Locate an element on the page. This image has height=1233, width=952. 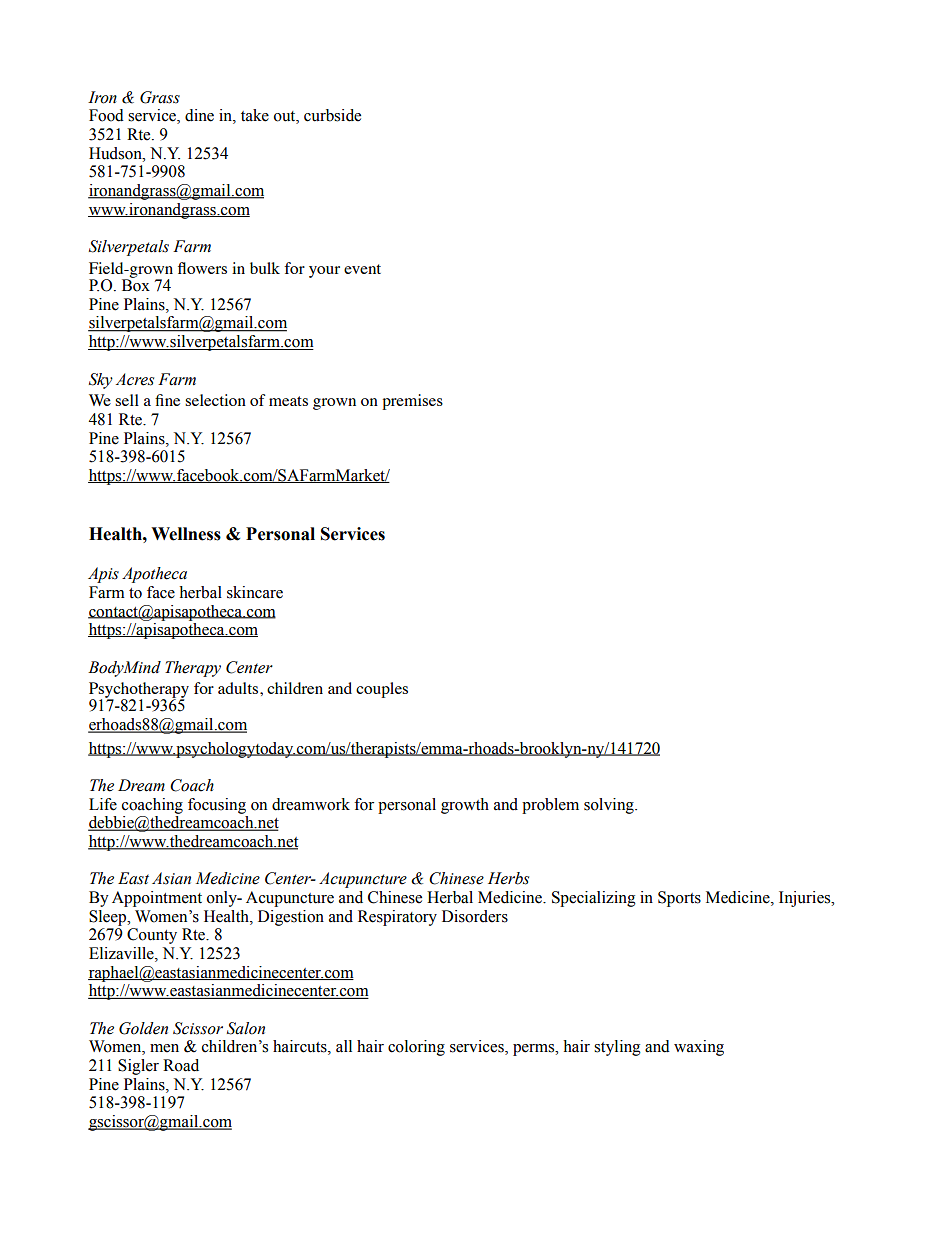
skincare is located at coordinates (255, 592).
